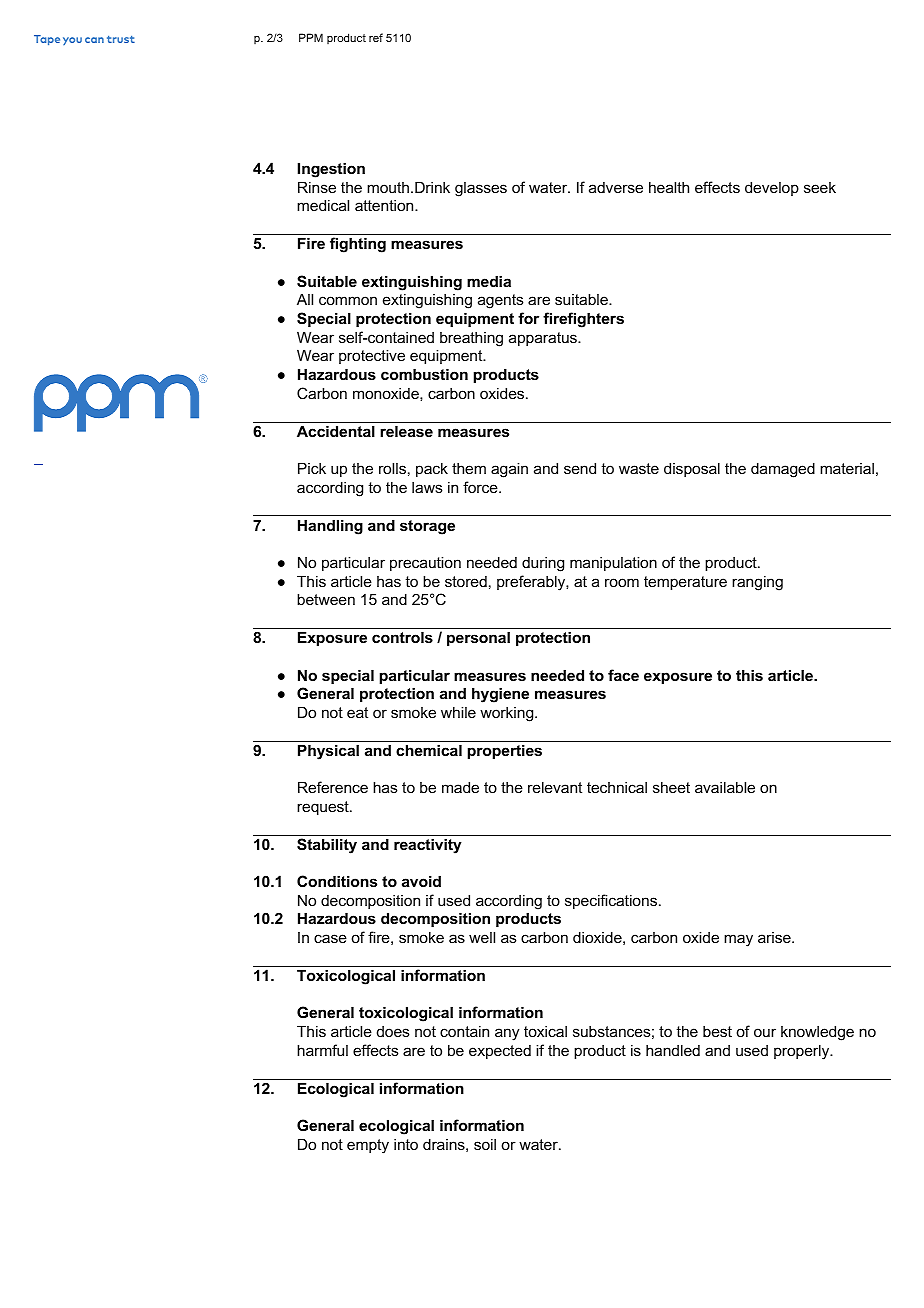 Image resolution: width=924 pixels, height=1308 pixels. I want to click on PPM, so click(311, 37).
